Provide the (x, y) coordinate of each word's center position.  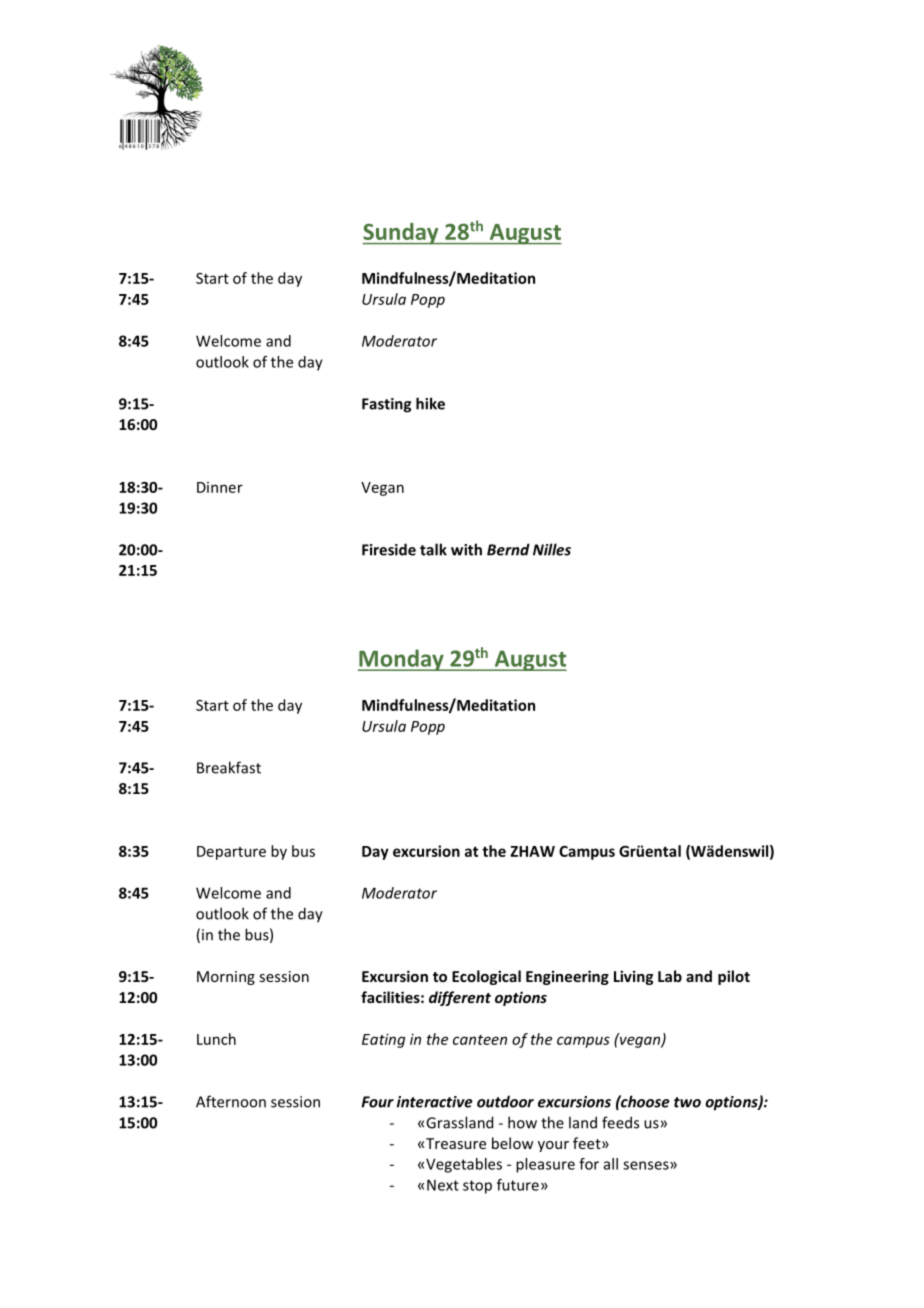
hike (430, 403)
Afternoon (231, 1101)
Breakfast (229, 767)
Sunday (401, 234)
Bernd (508, 549)
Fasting (386, 405)
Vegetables (464, 1165)
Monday (402, 660)
